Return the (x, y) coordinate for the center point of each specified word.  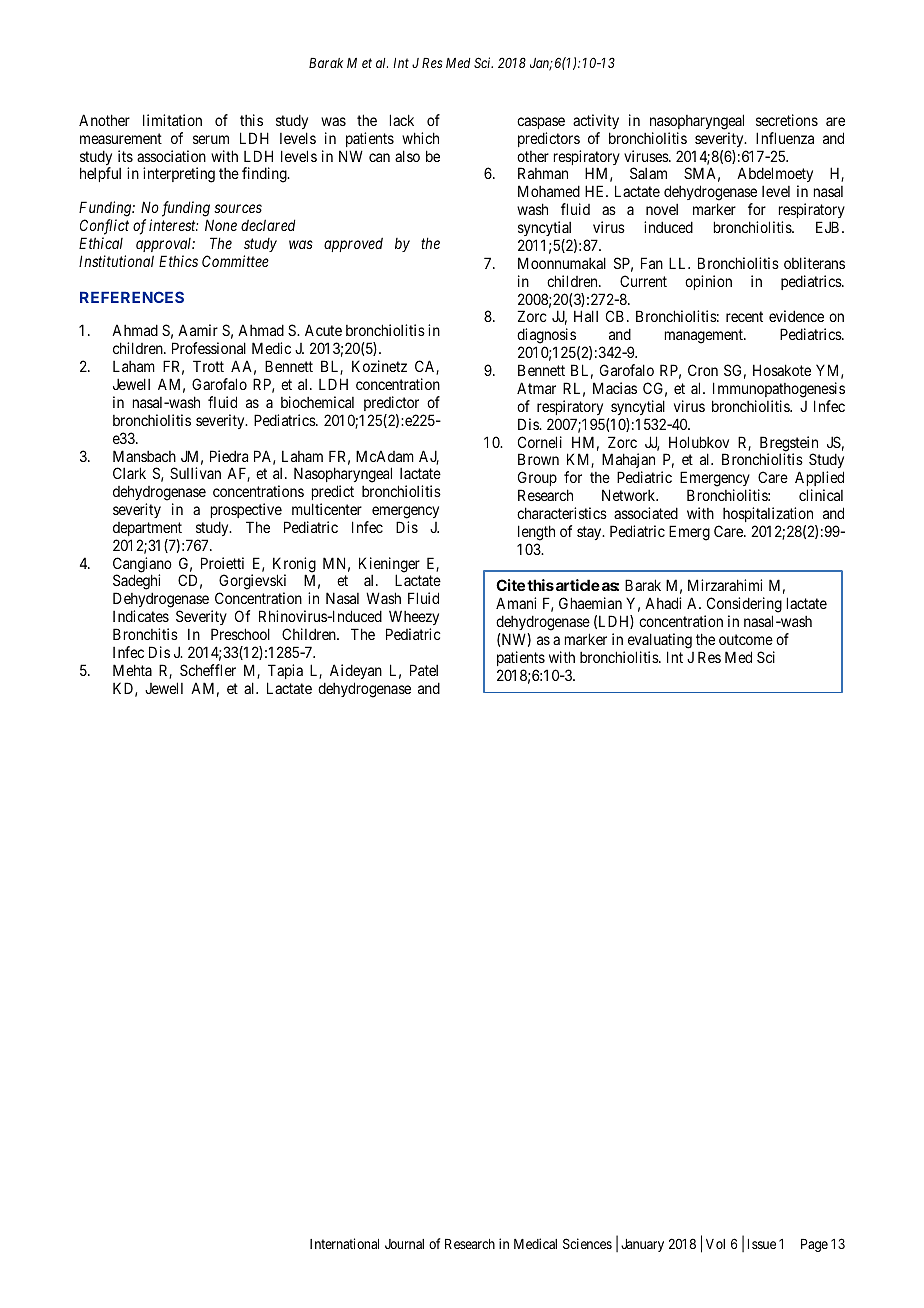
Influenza (785, 138)
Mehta (132, 670)
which (420, 138)
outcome (746, 639)
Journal (404, 1244)
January (642, 1245)
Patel (424, 670)
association (171, 156)
